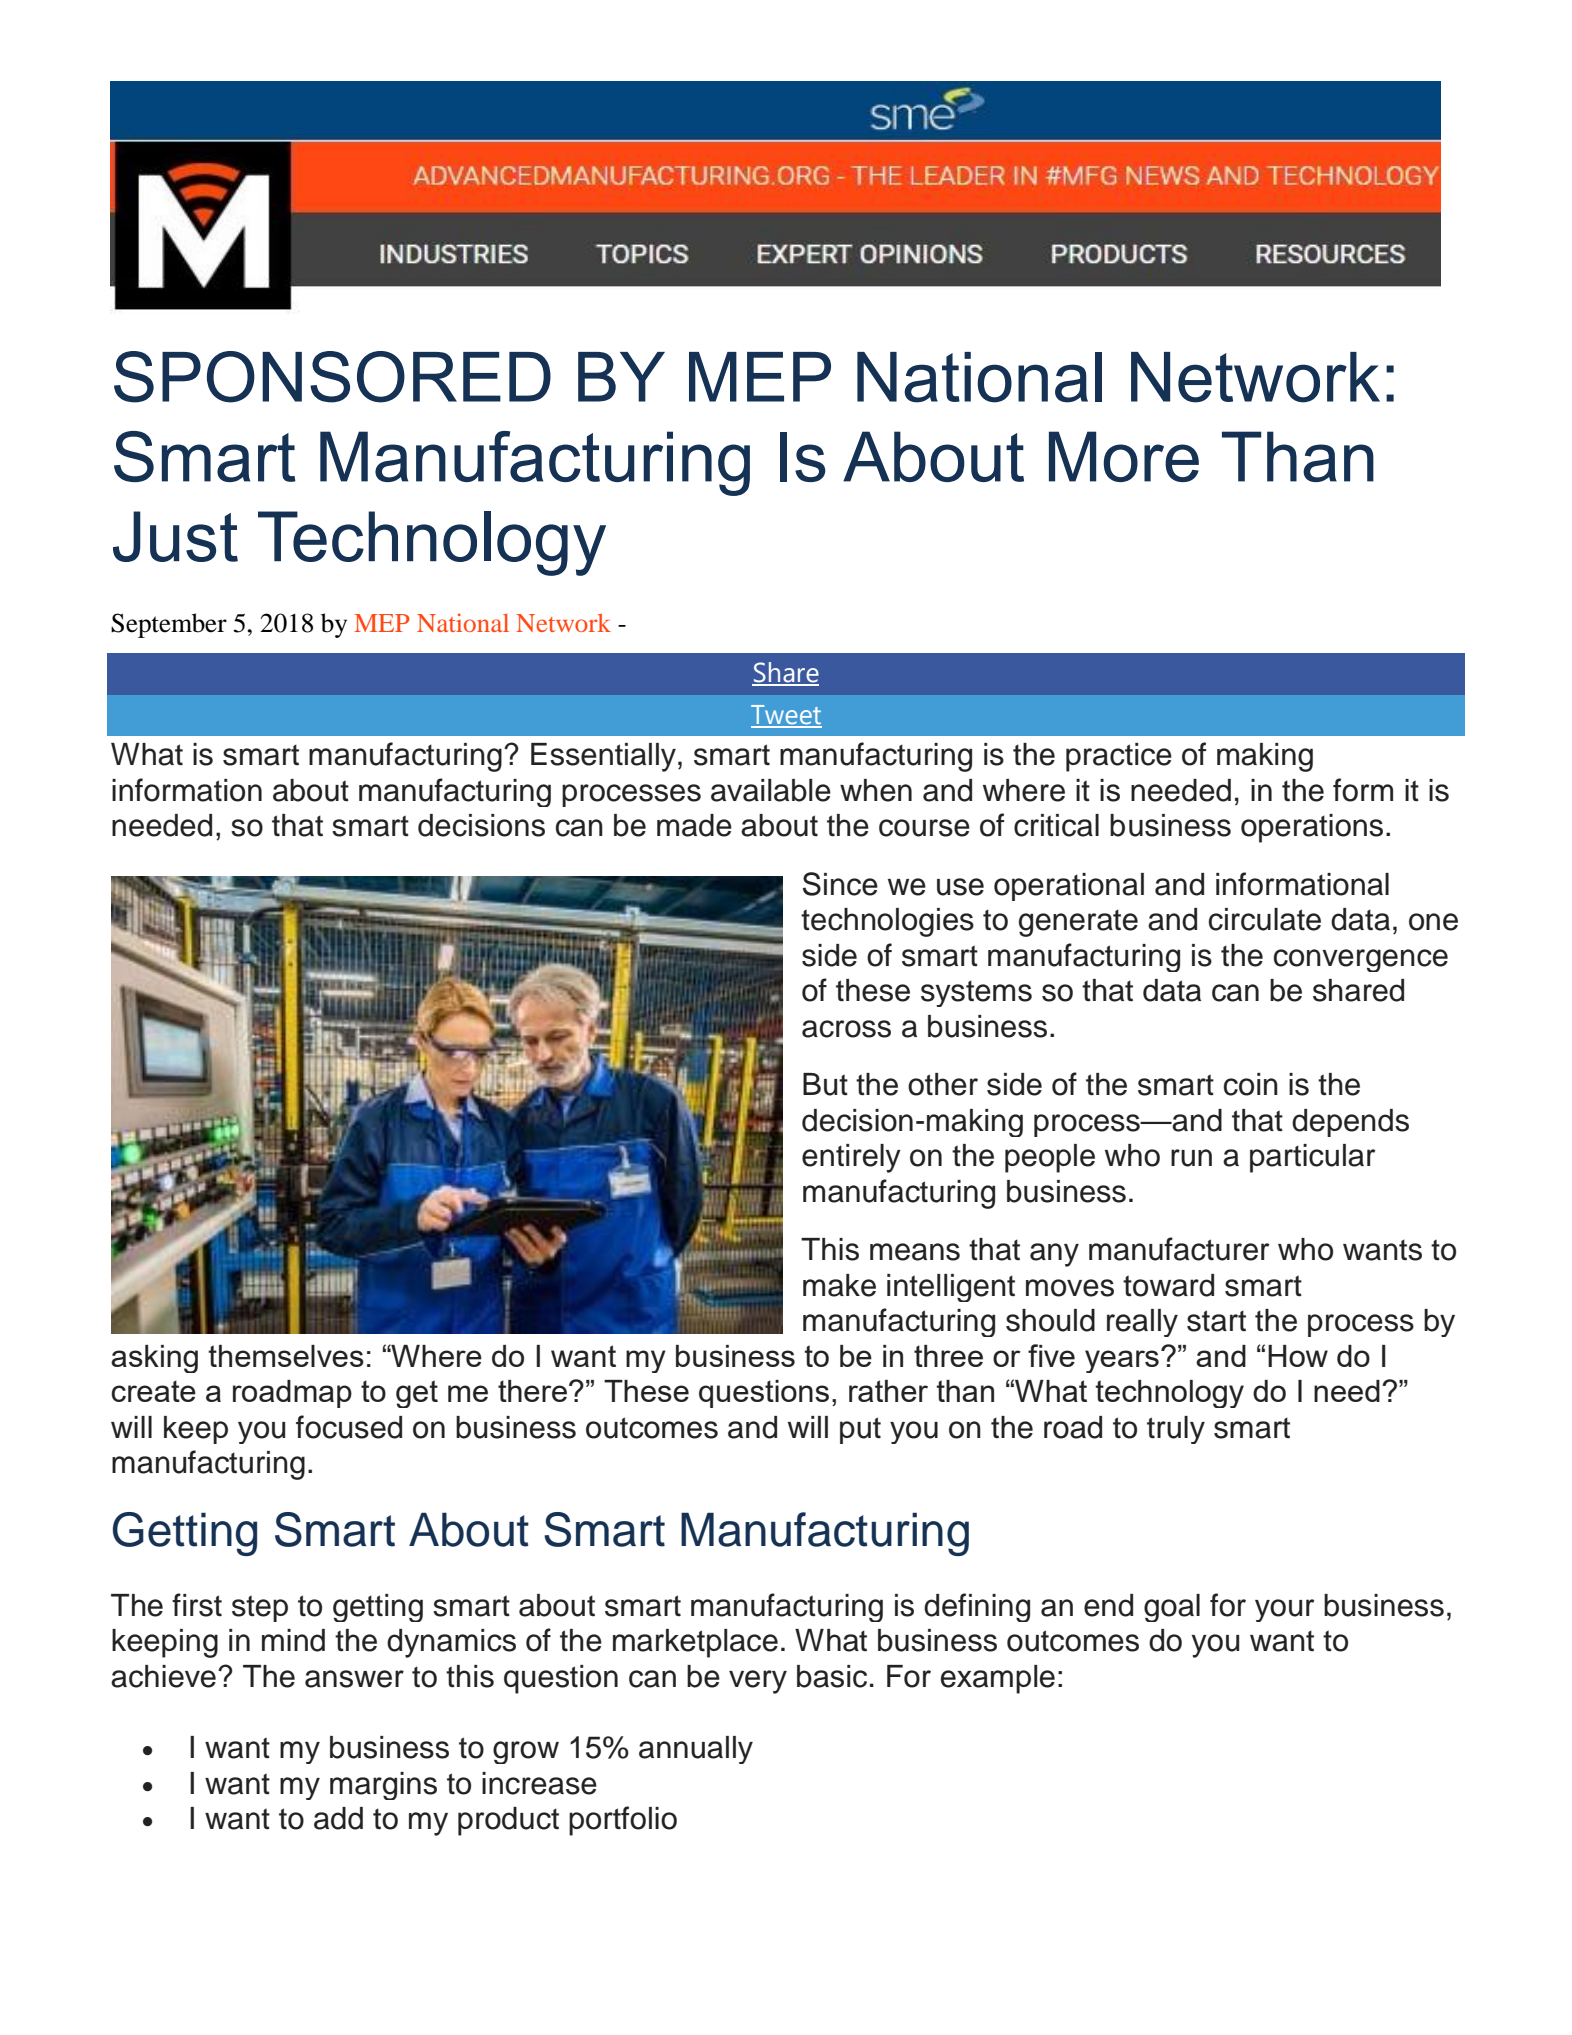 The image size is (1572, 2035). Describe the element at coordinates (332, 377) in the screenshot. I see `SPONSORED` at that location.
